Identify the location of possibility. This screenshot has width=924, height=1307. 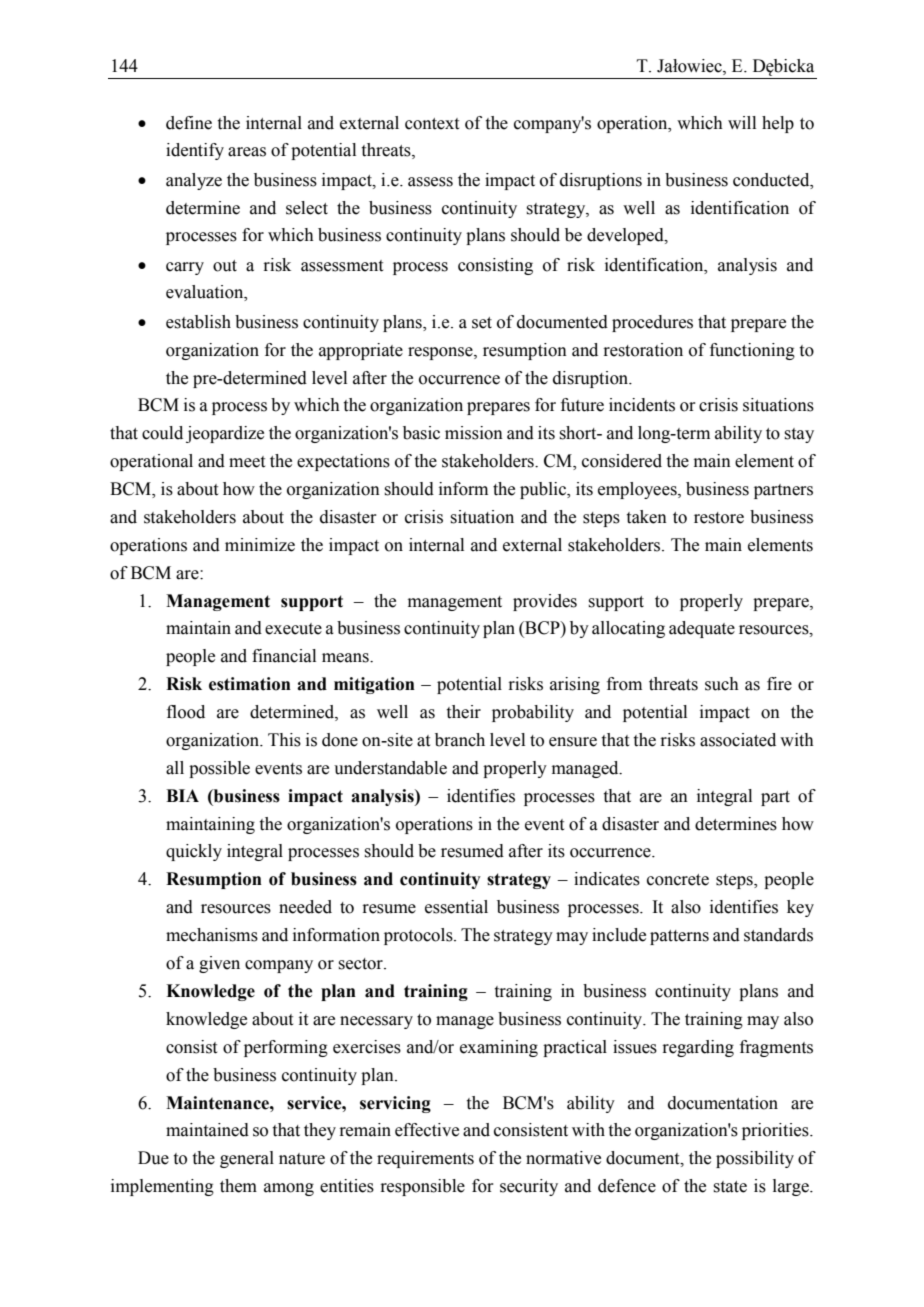
(755, 1159).
